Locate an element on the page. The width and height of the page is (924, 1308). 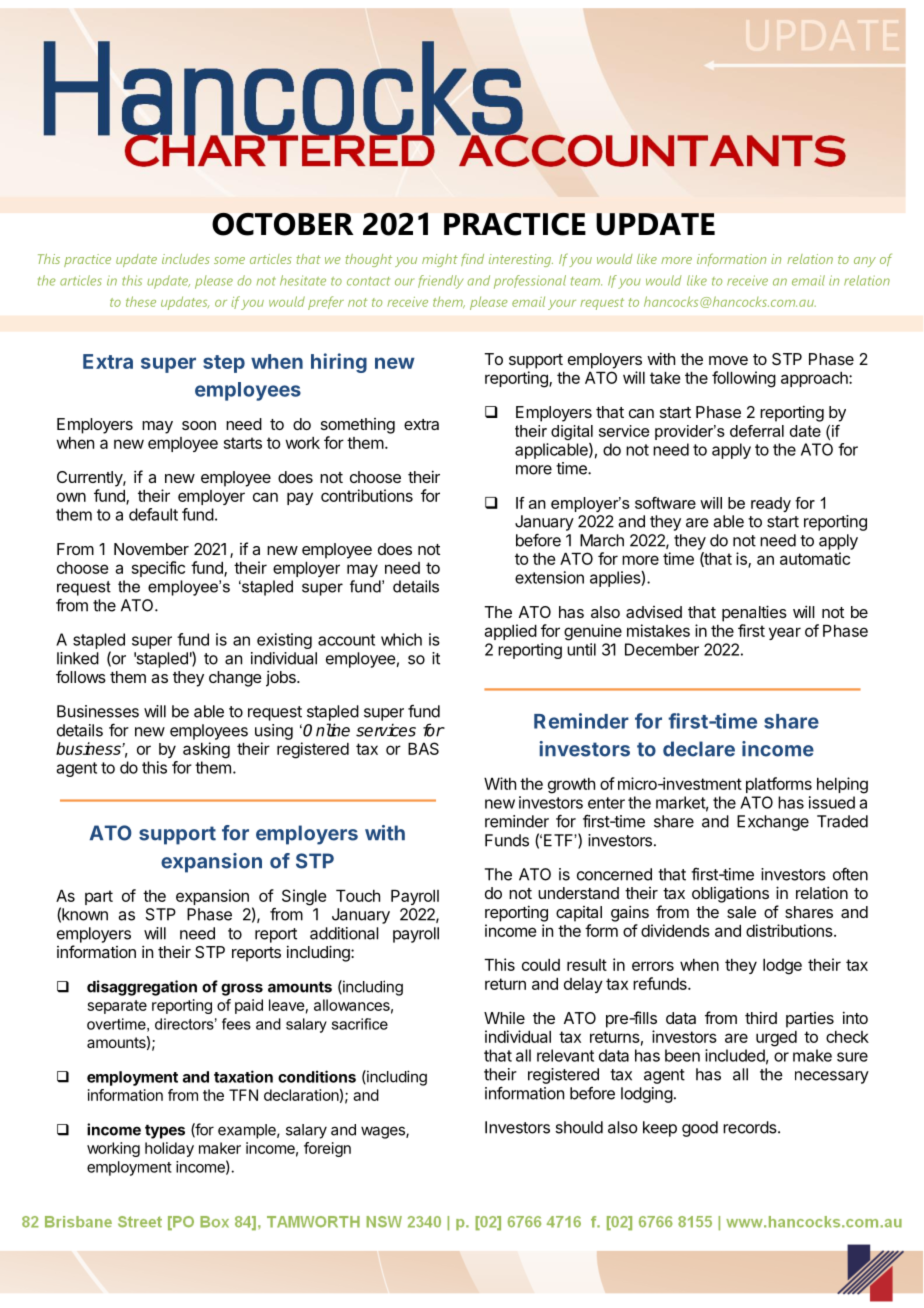
types is located at coordinates (165, 1131).
